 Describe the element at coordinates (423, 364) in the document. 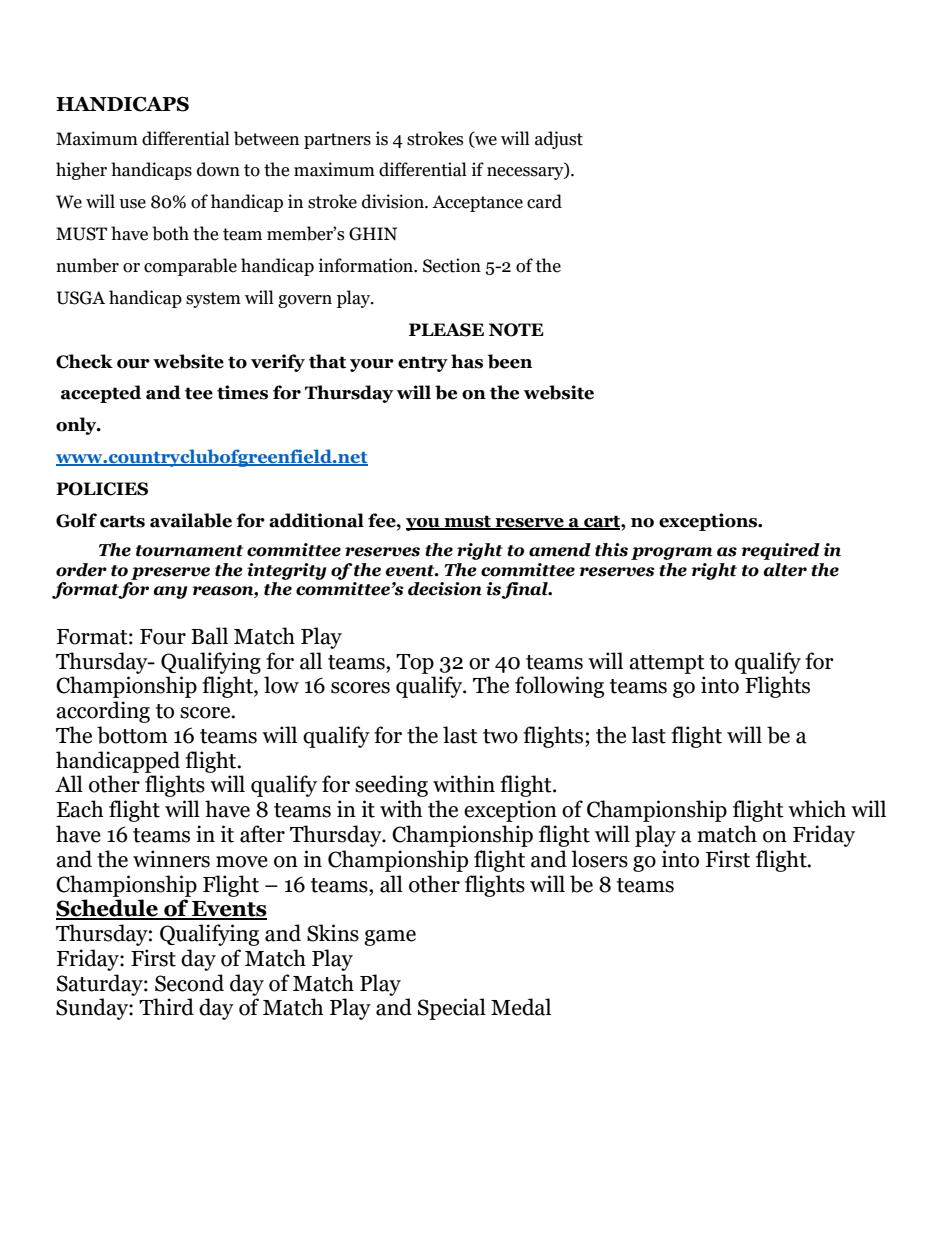

I see `entry` at that location.
